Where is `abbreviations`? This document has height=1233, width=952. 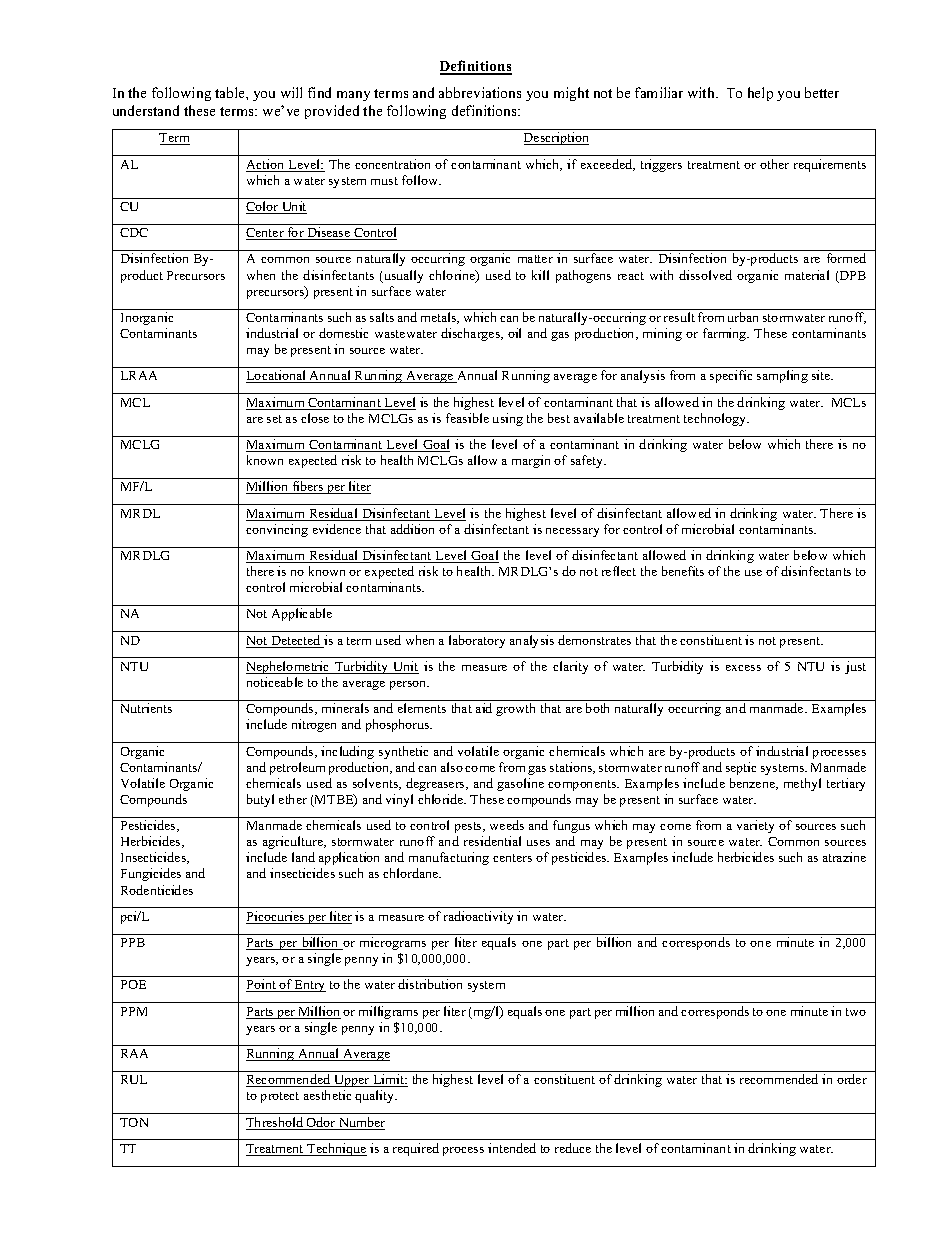
abbreviations is located at coordinates (480, 92).
